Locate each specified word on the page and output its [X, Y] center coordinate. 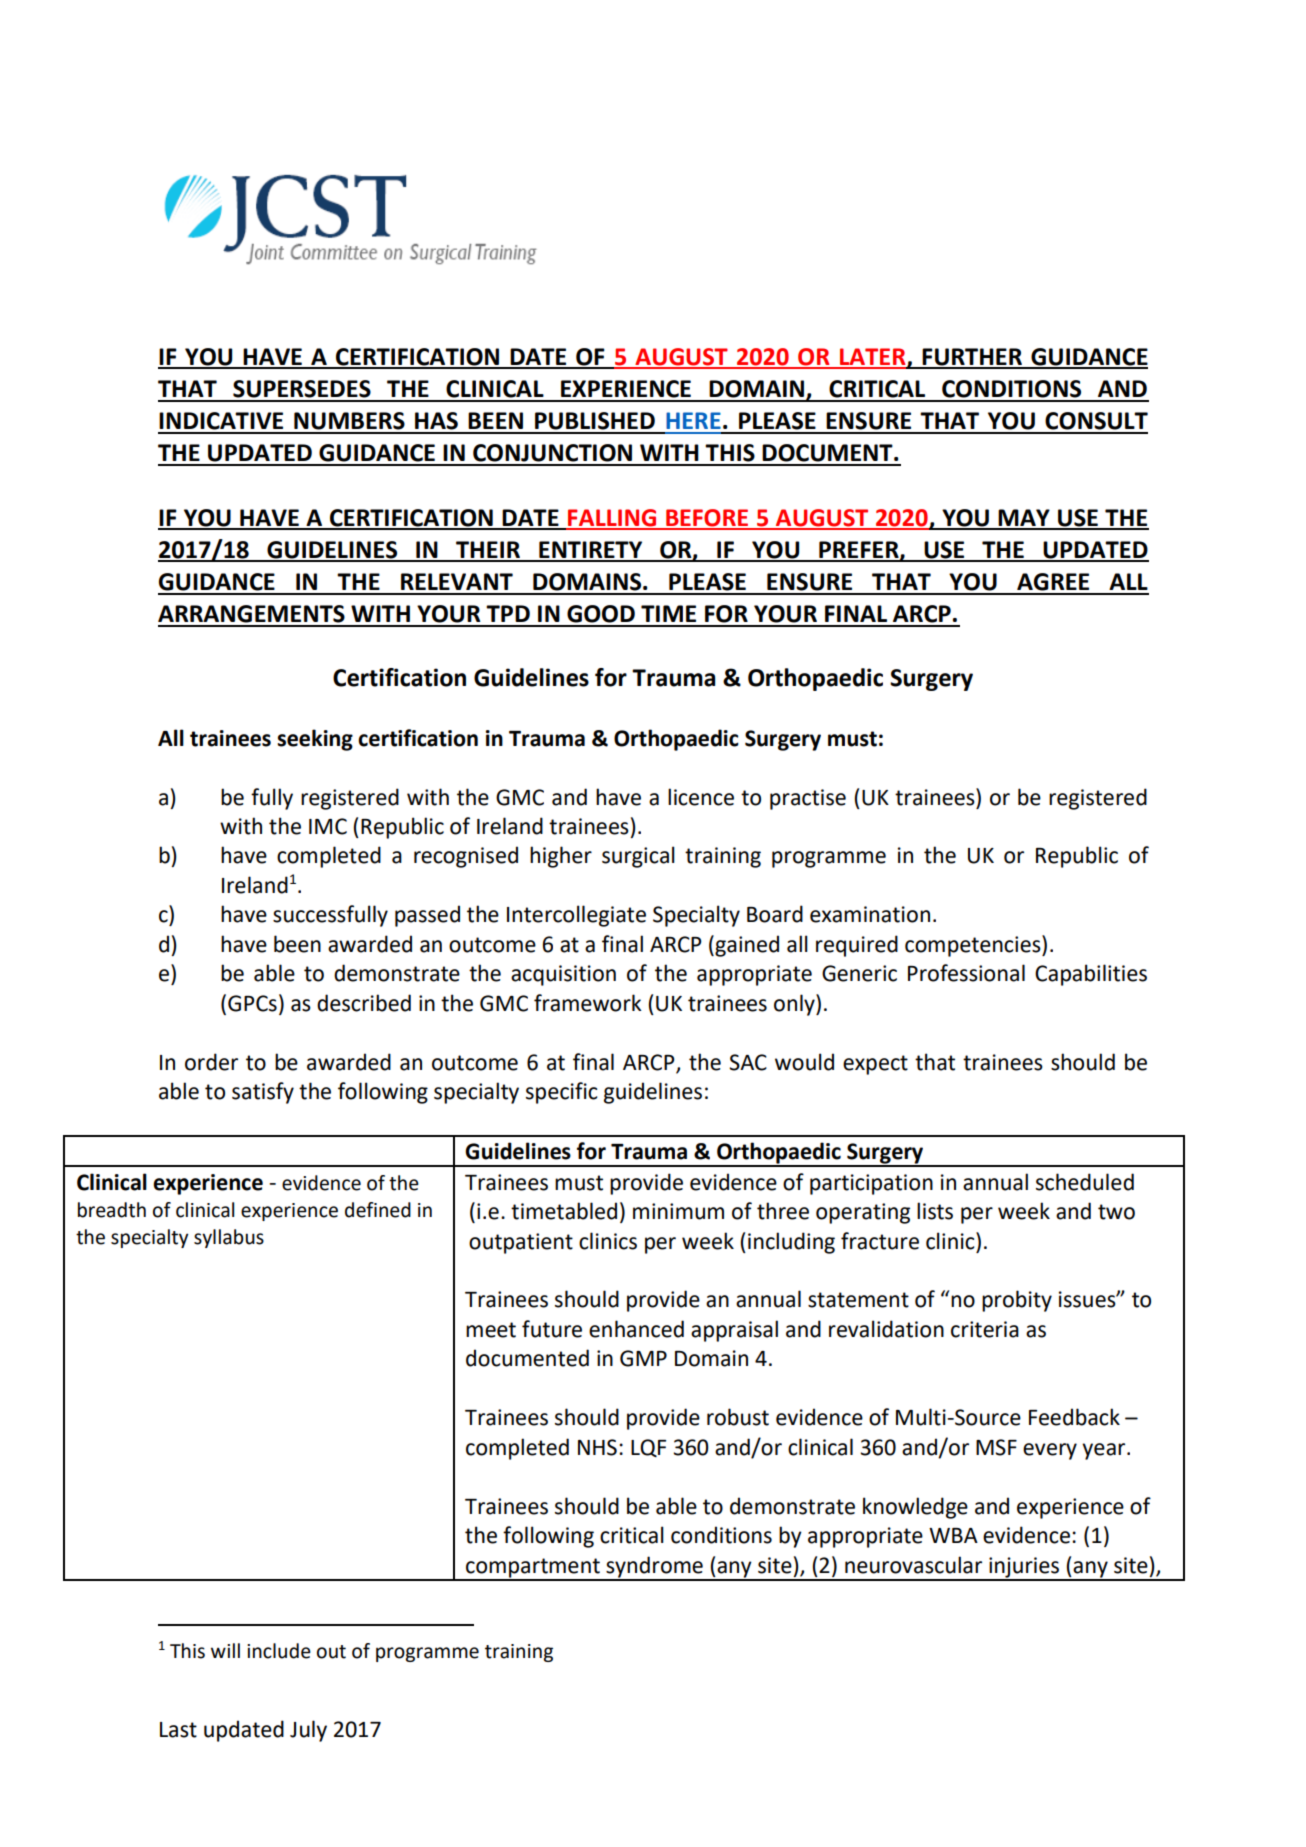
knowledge [915, 1508]
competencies [974, 946]
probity [1017, 1301]
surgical [638, 857]
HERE [693, 420]
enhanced [636, 1329]
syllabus [229, 1238]
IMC [328, 826]
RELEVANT [457, 581]
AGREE [1053, 582]
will [225, 1650]
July [308, 1731]
